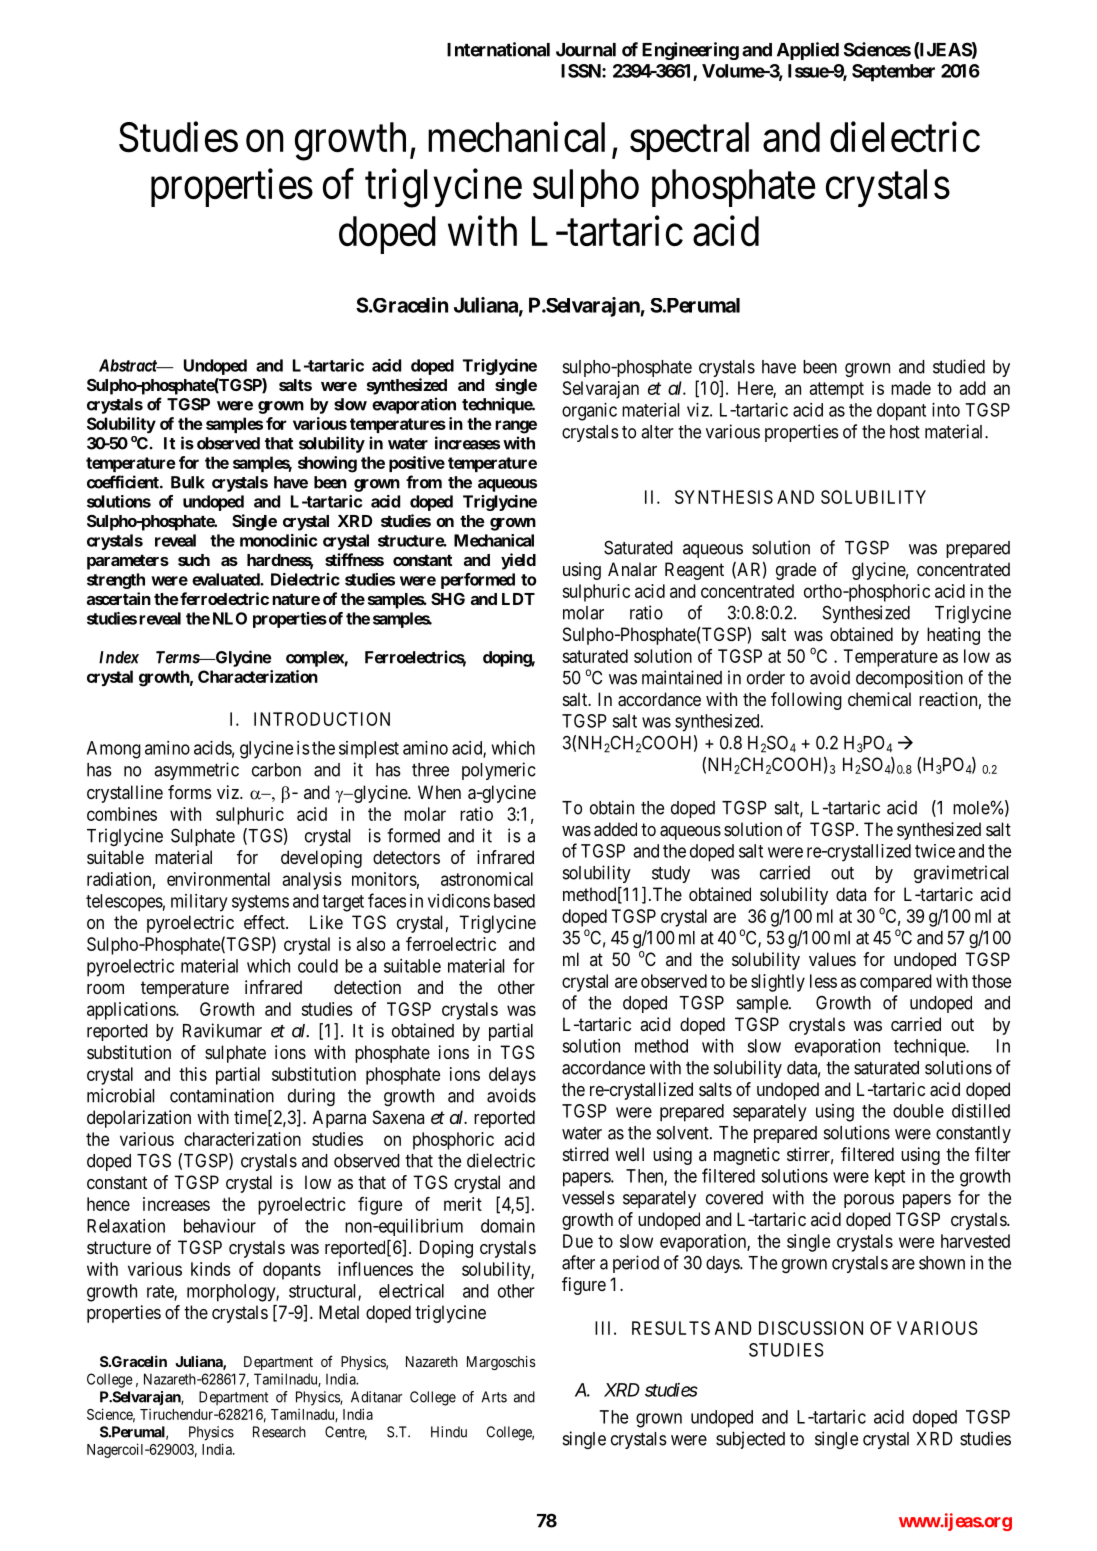 This screenshot has height=1551, width=1097. I want to click on International, so click(498, 49).
